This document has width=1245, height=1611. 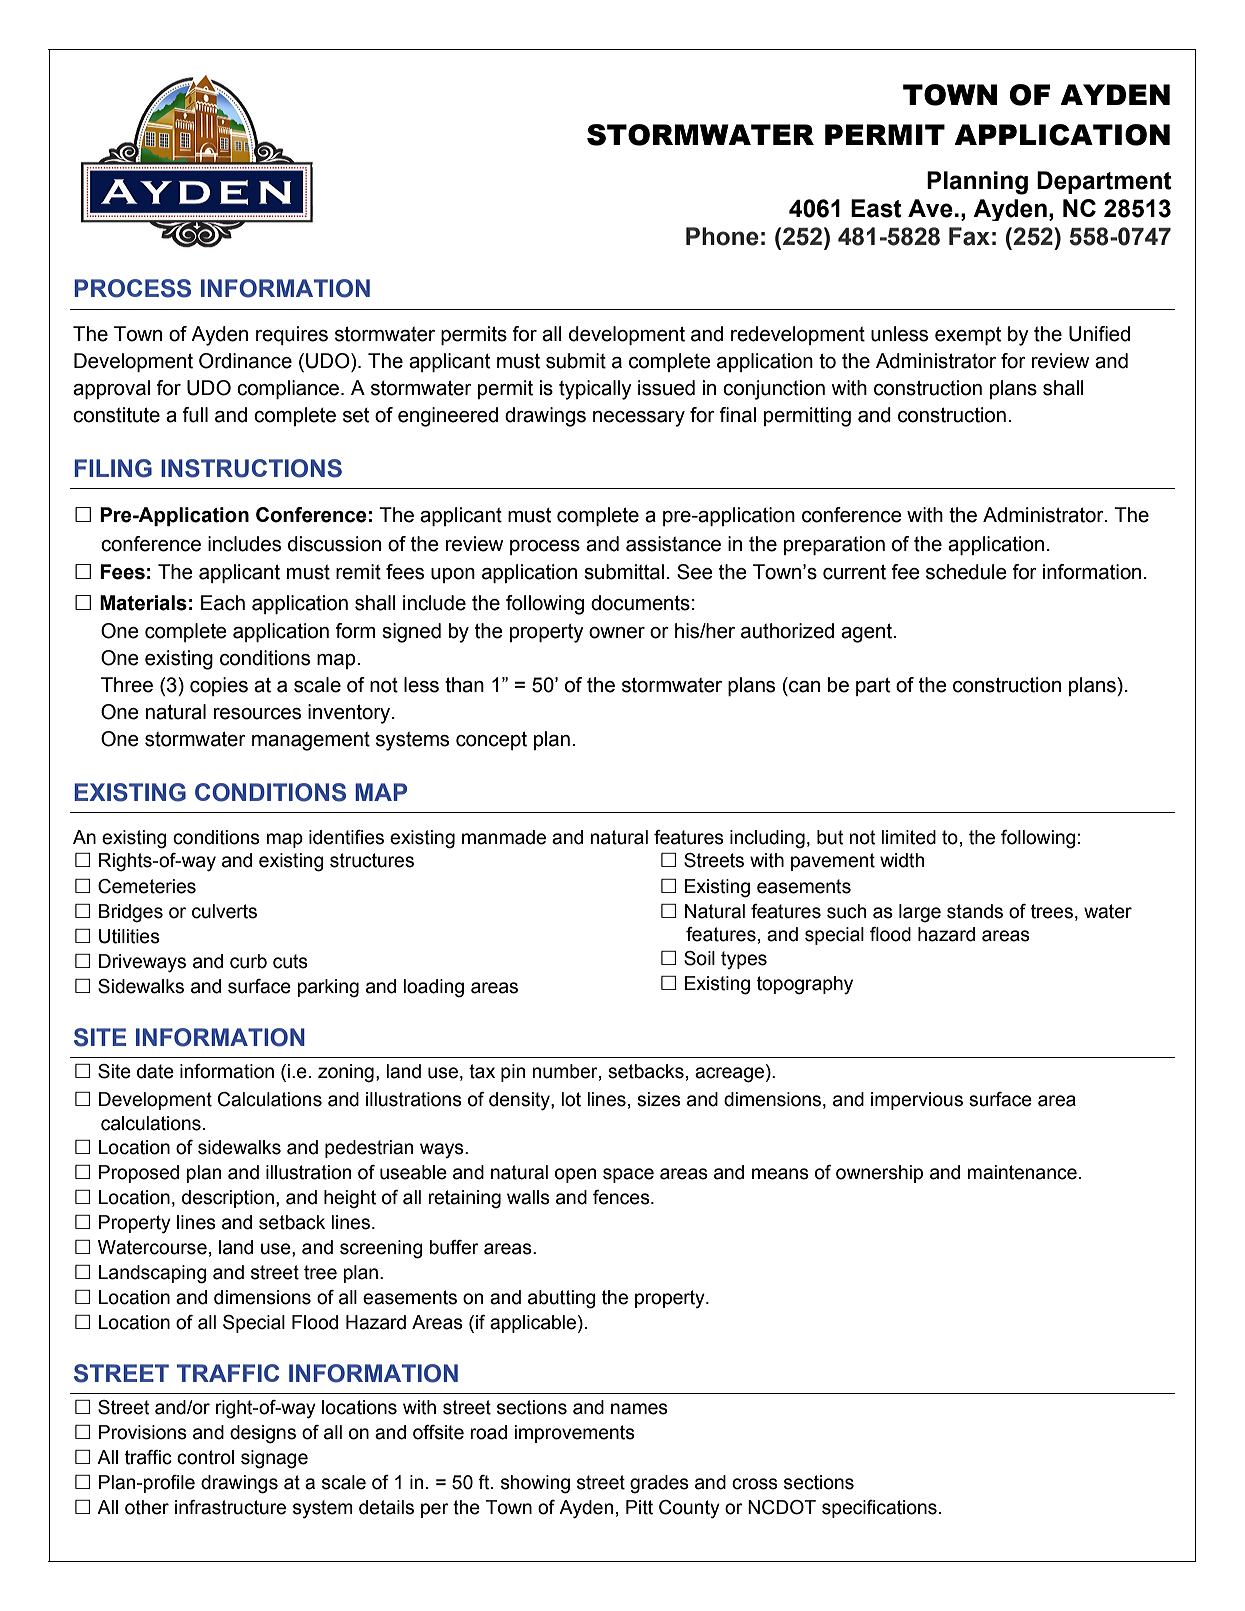 What do you see at coordinates (228, 1199) in the document?
I see `description` at bounding box center [228, 1199].
